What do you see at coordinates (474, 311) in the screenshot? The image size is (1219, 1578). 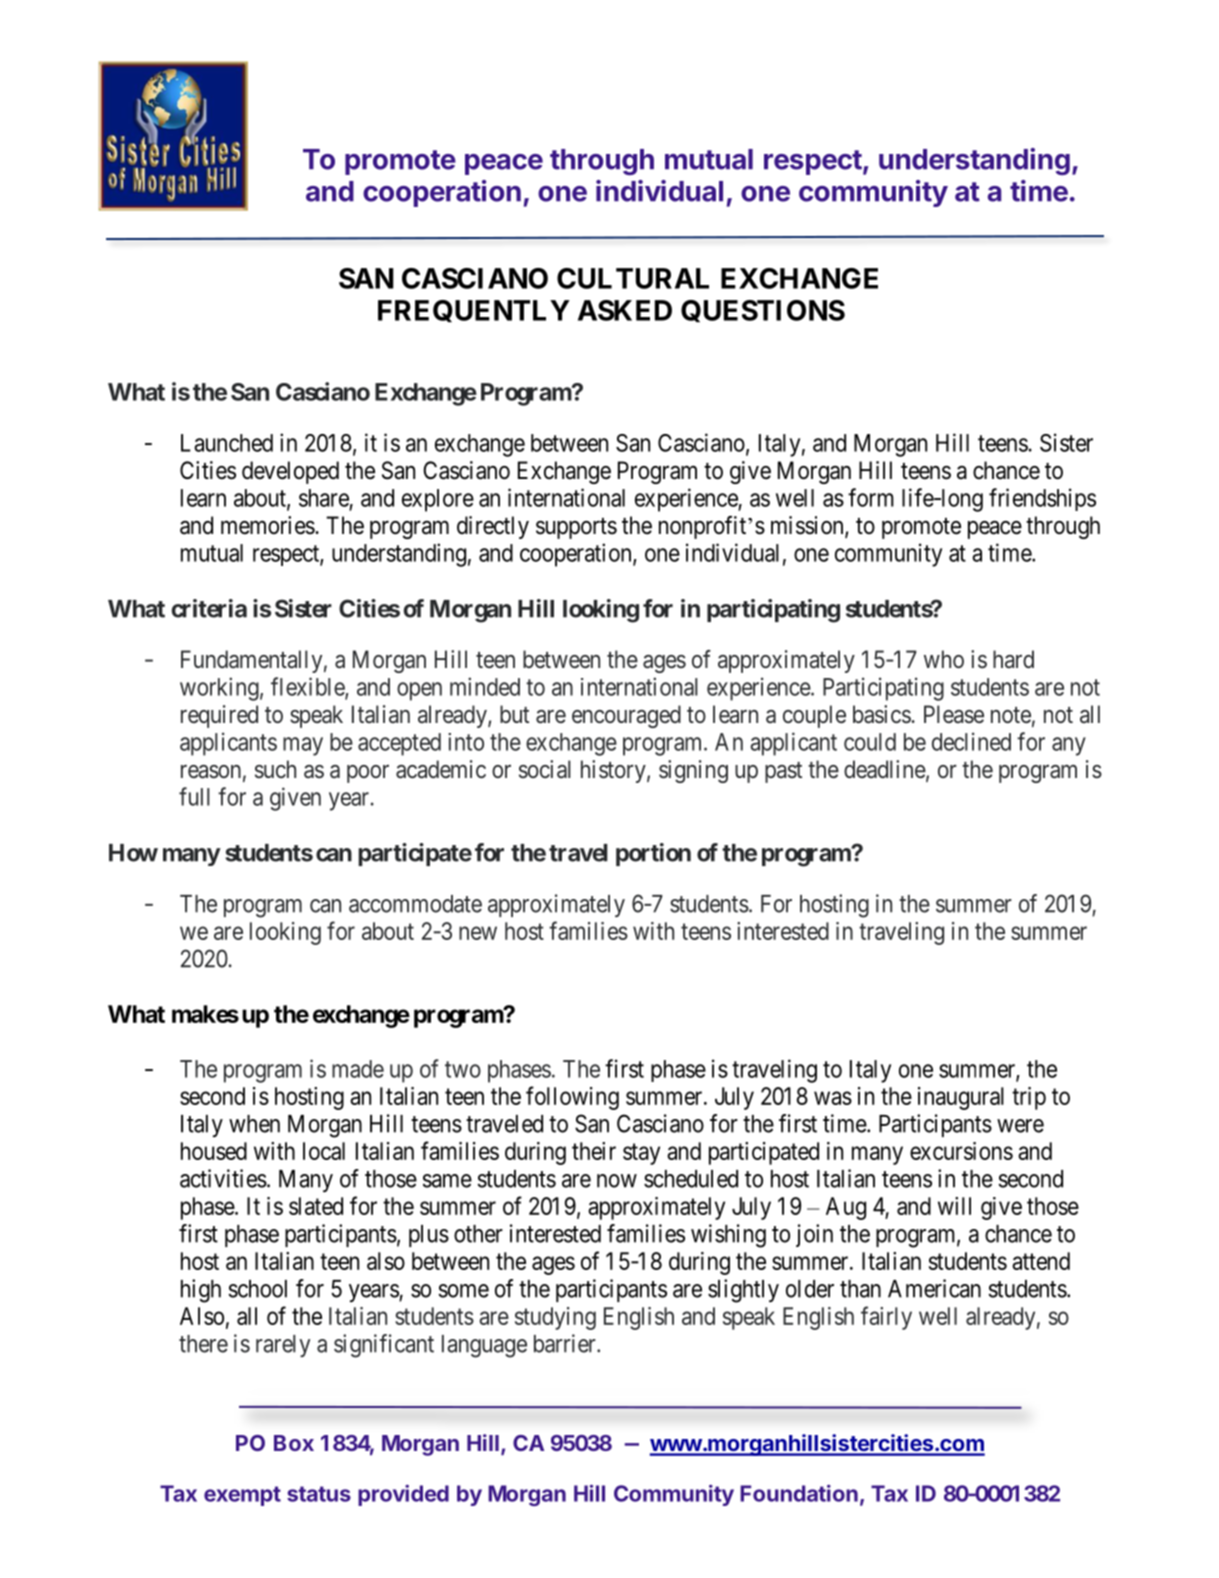 I see `FREQUENTLY` at bounding box center [474, 311].
